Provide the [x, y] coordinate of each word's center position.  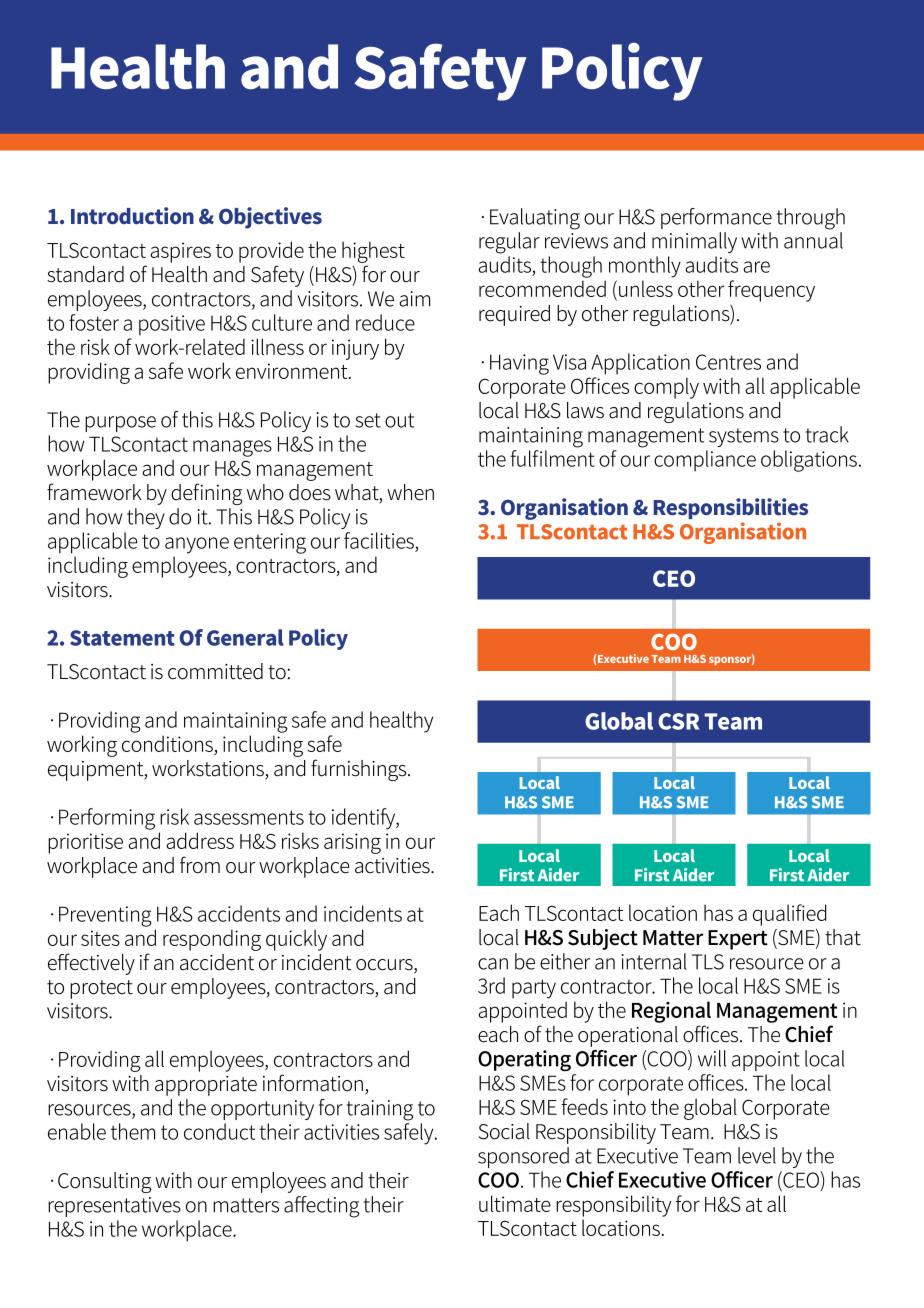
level [757, 1155]
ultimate [515, 1203]
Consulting [104, 1182]
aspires [181, 252]
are [757, 267]
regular [509, 243]
